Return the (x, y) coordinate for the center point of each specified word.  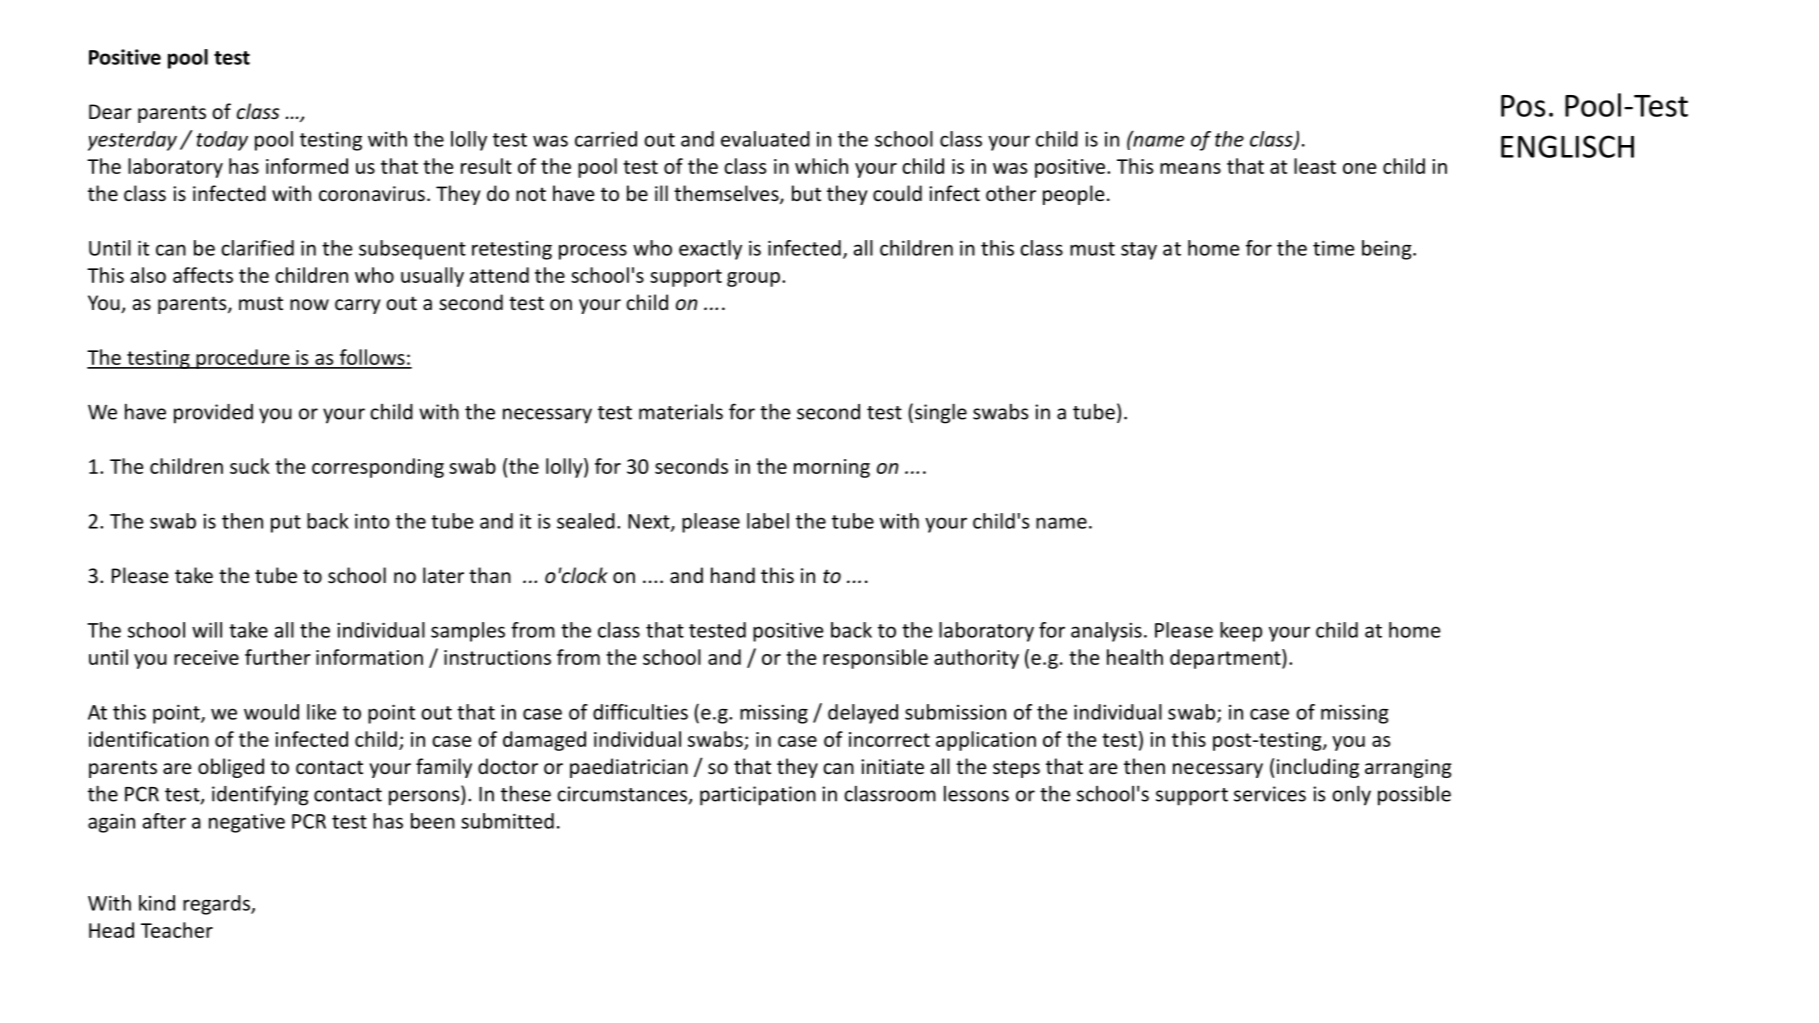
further (278, 657)
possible (1414, 796)
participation (758, 796)
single (941, 413)
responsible (875, 659)
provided (213, 414)
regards (217, 905)
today (222, 141)
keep (1241, 632)
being (1388, 250)
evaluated (765, 139)
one (1359, 168)
